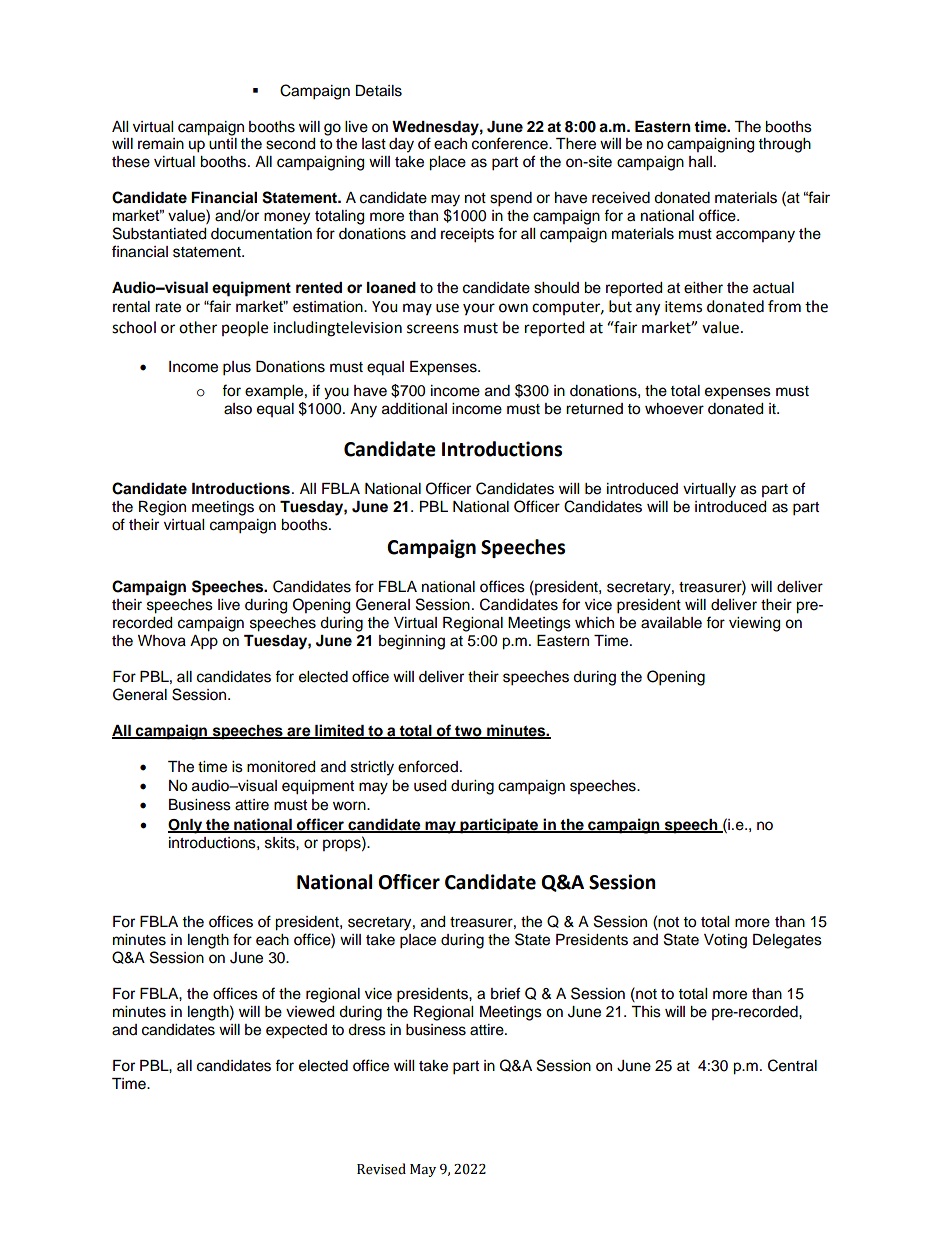 This page has height=1233, width=952. Describe the element at coordinates (223, 144) in the page. I see `until` at that location.
